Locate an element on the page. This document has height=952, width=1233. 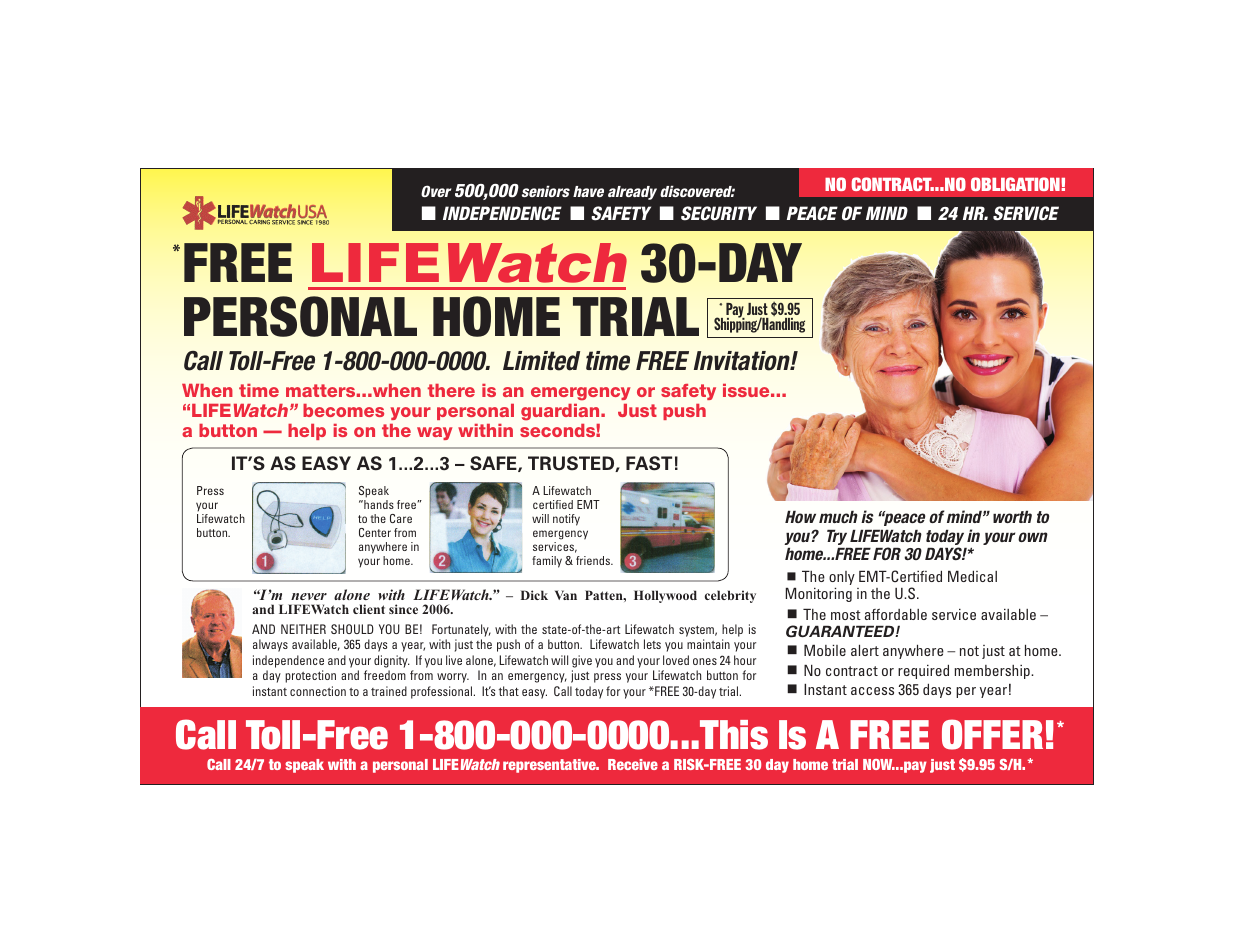
SECURITY is located at coordinates (719, 213).
